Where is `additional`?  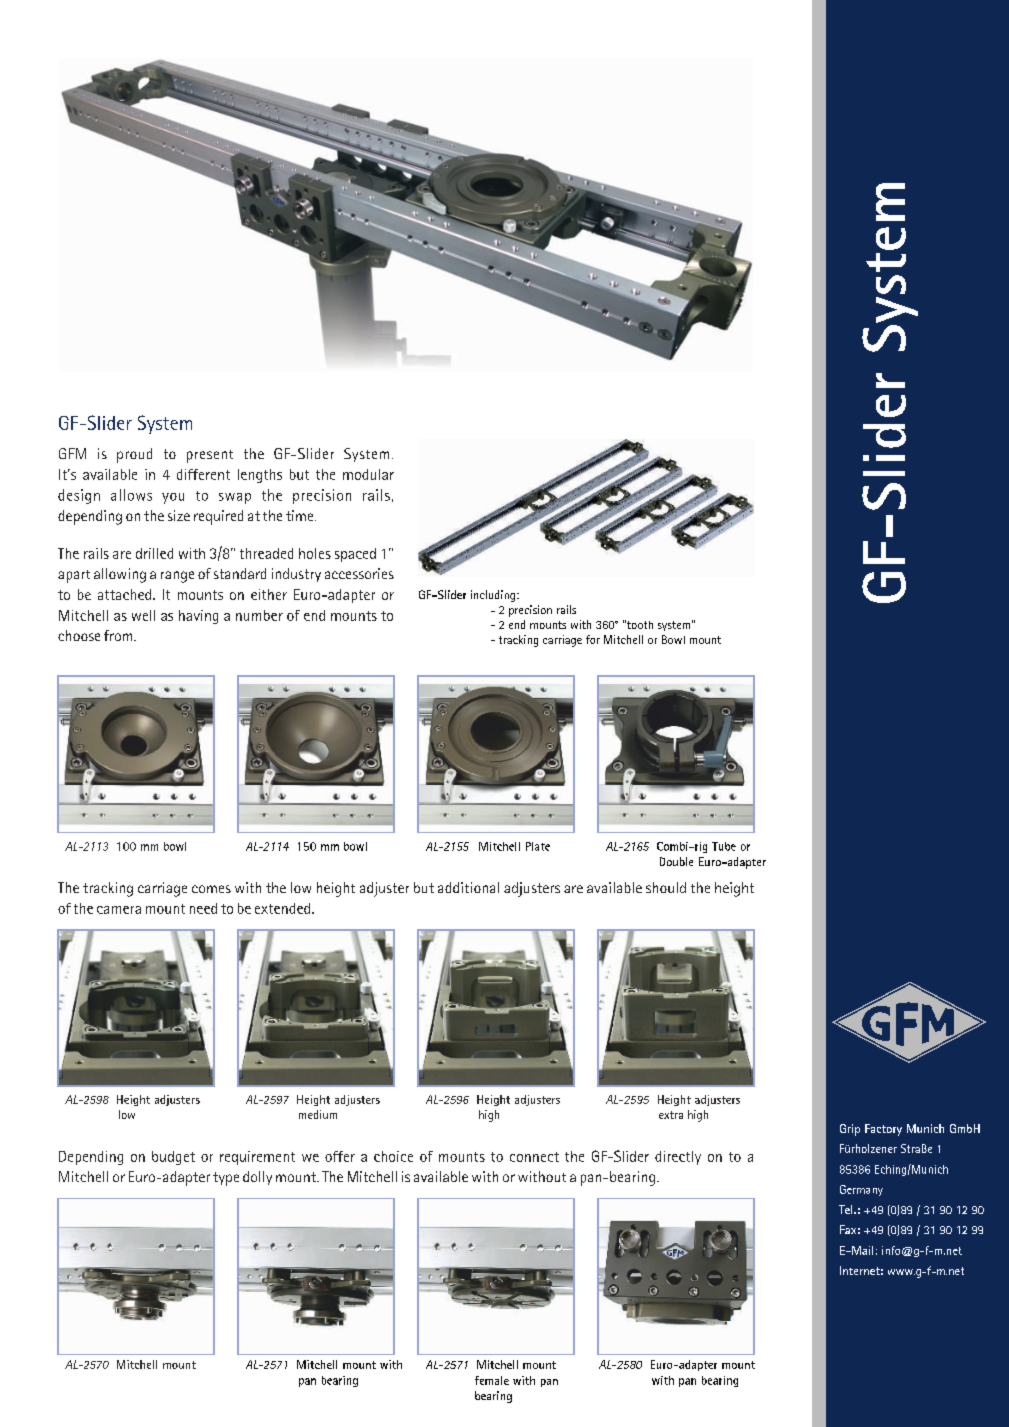
additional is located at coordinates (468, 887).
